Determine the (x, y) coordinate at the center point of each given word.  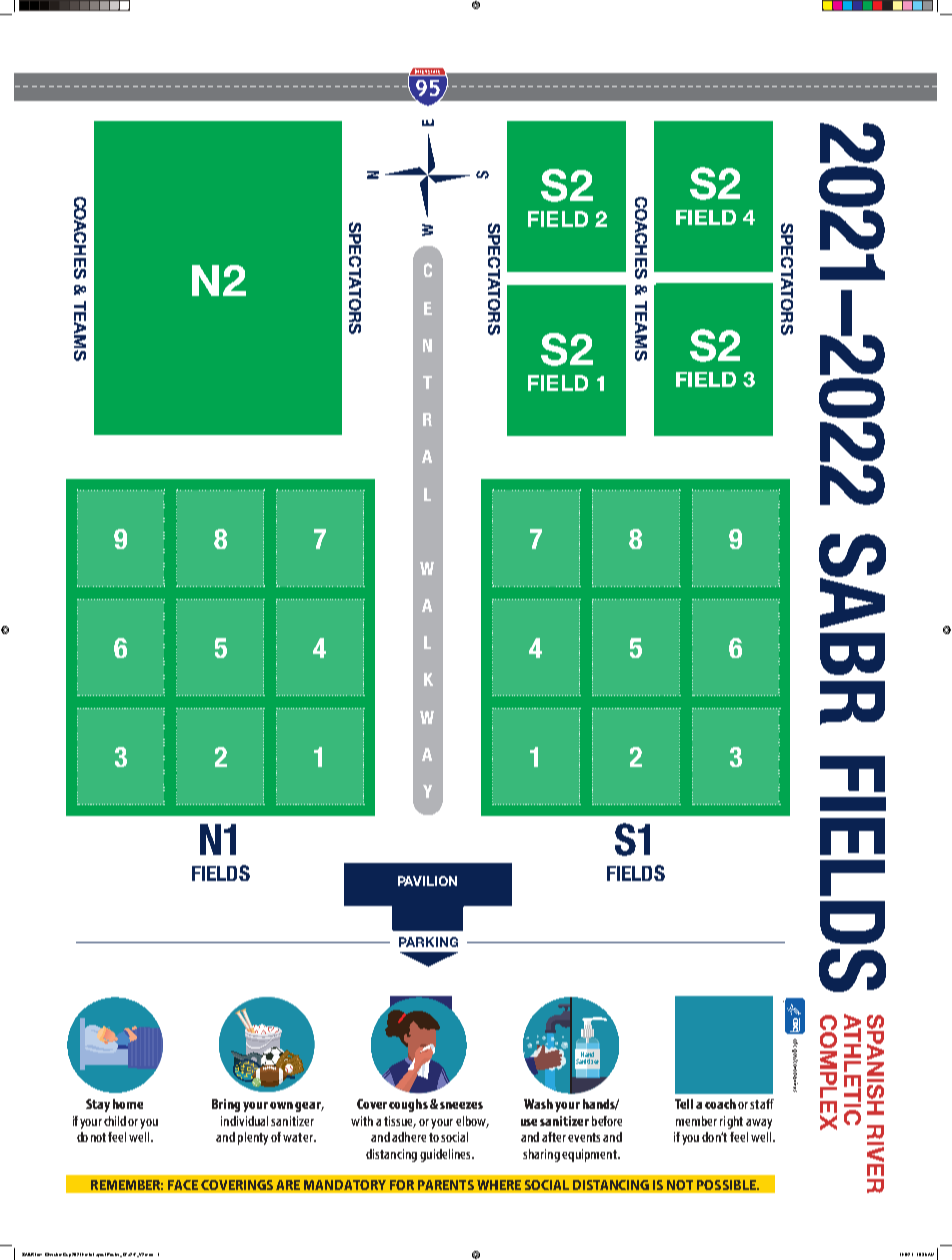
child (115, 1121)
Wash (538, 1104)
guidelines (446, 1155)
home (128, 1104)
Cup (67, 1255)
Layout (99, 1255)
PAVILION (427, 881)
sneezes (461, 1105)
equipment (590, 1155)
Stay (98, 1105)
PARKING (428, 942)
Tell (684, 1104)
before (607, 1121)
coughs (408, 1105)
